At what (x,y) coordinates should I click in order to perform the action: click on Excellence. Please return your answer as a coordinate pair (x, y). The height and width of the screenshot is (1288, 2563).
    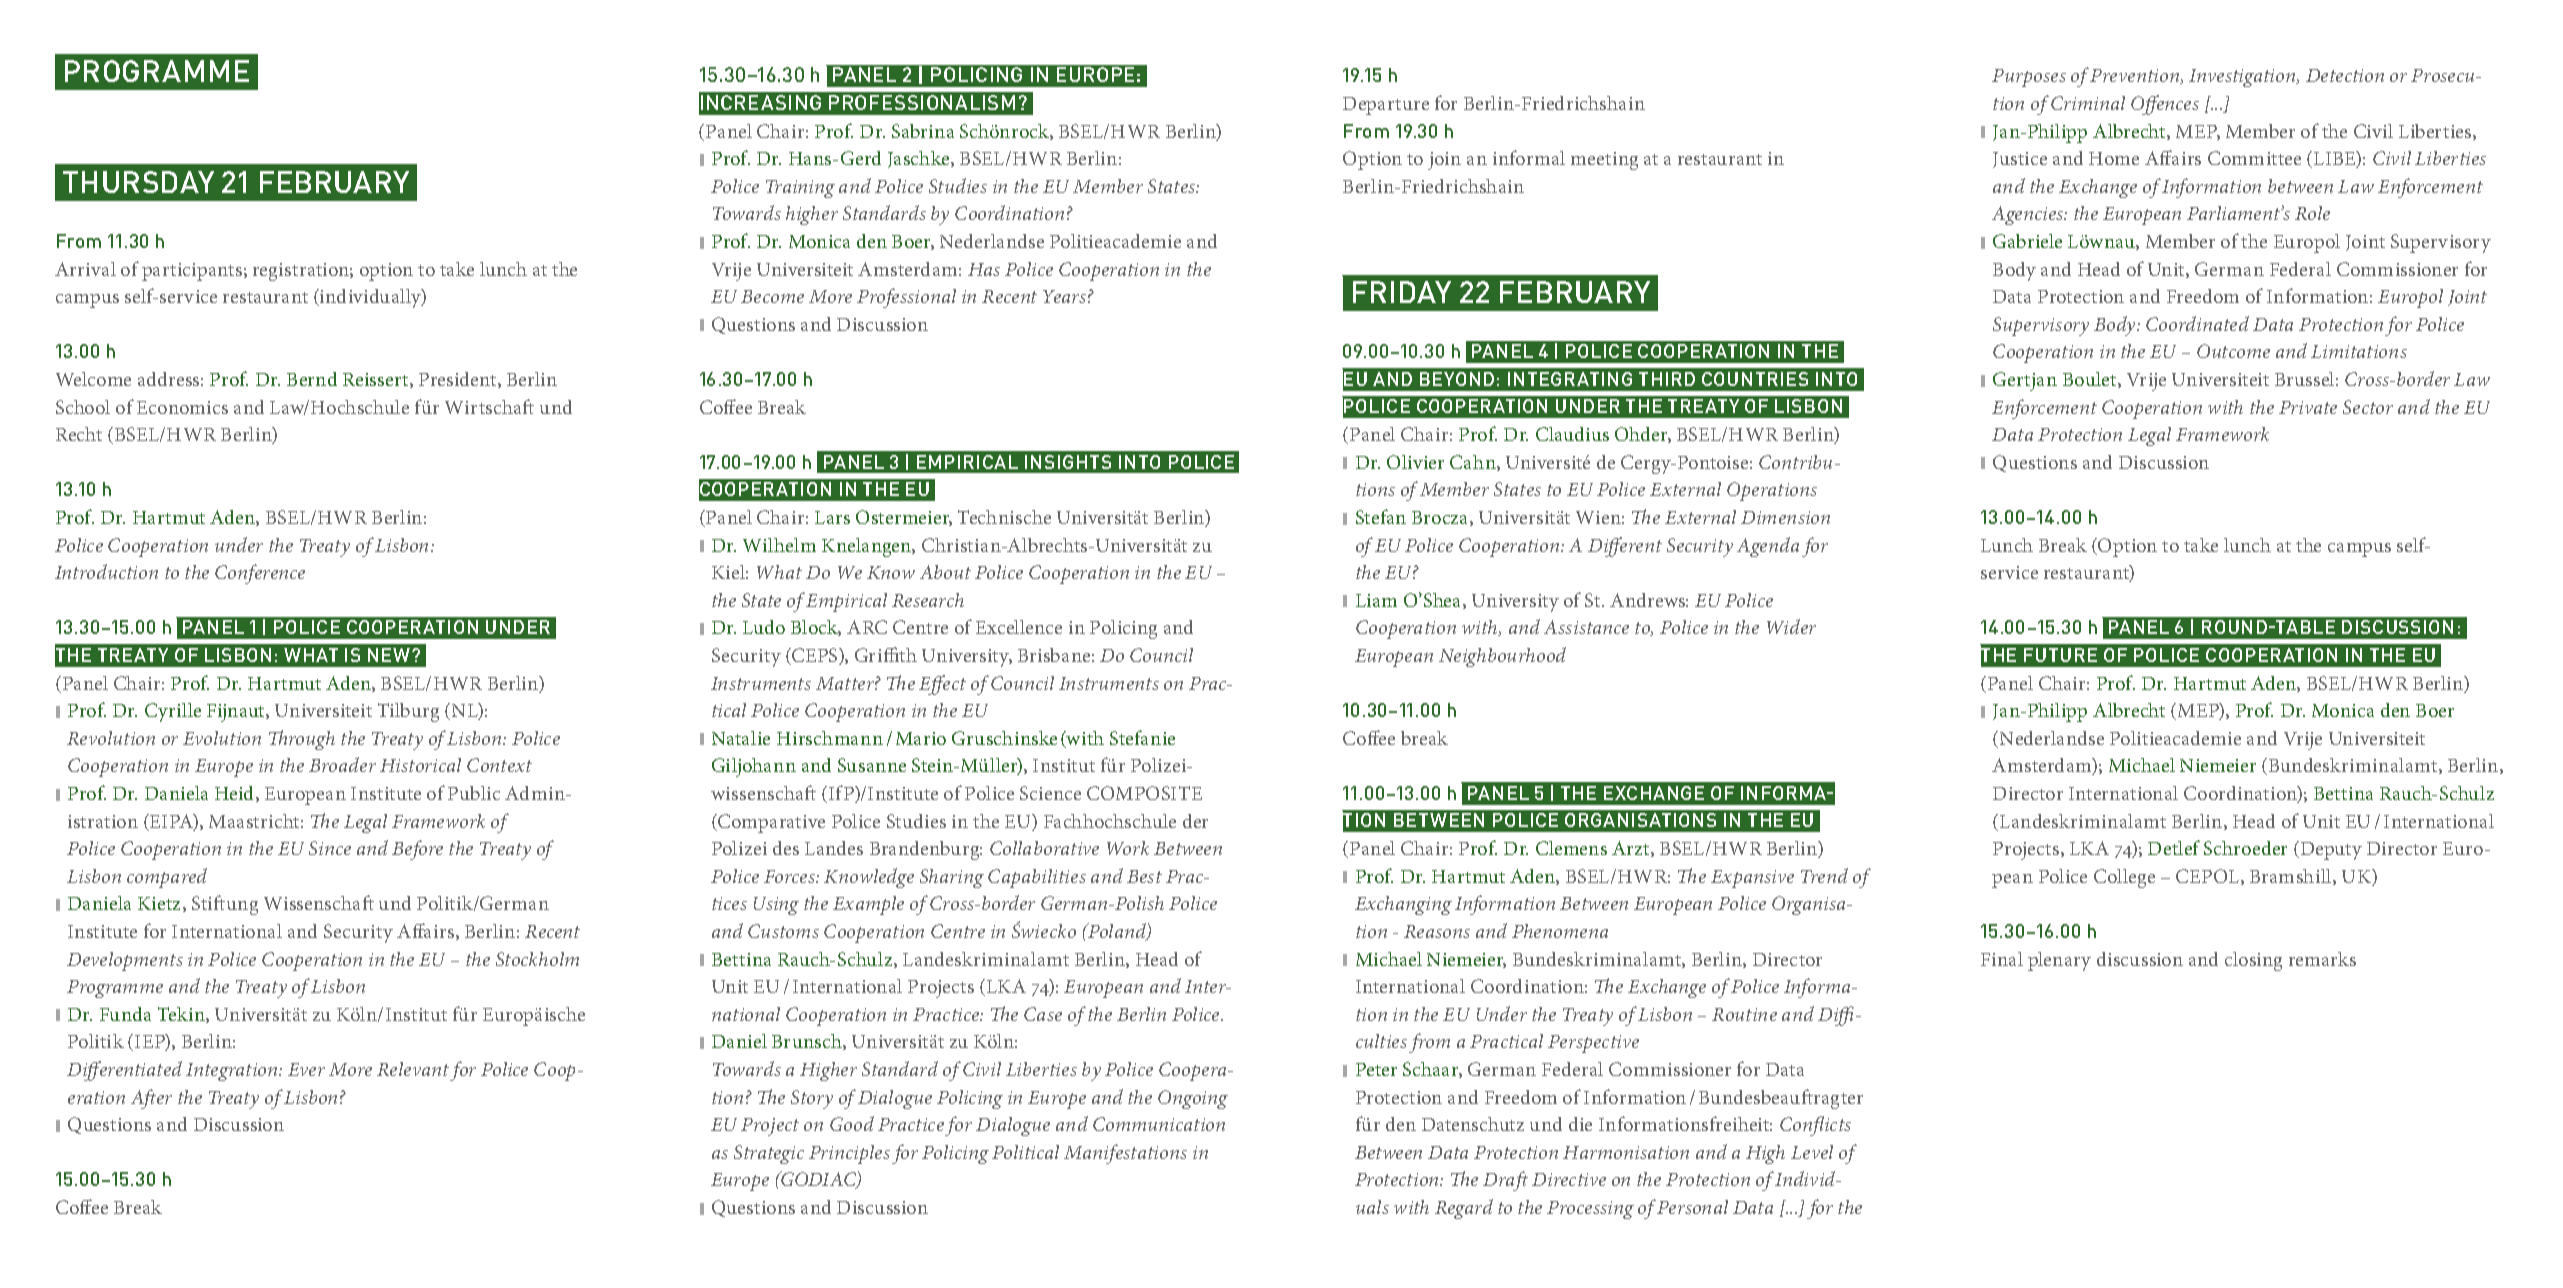
    Looking at the image, I should click on (1019, 627).
